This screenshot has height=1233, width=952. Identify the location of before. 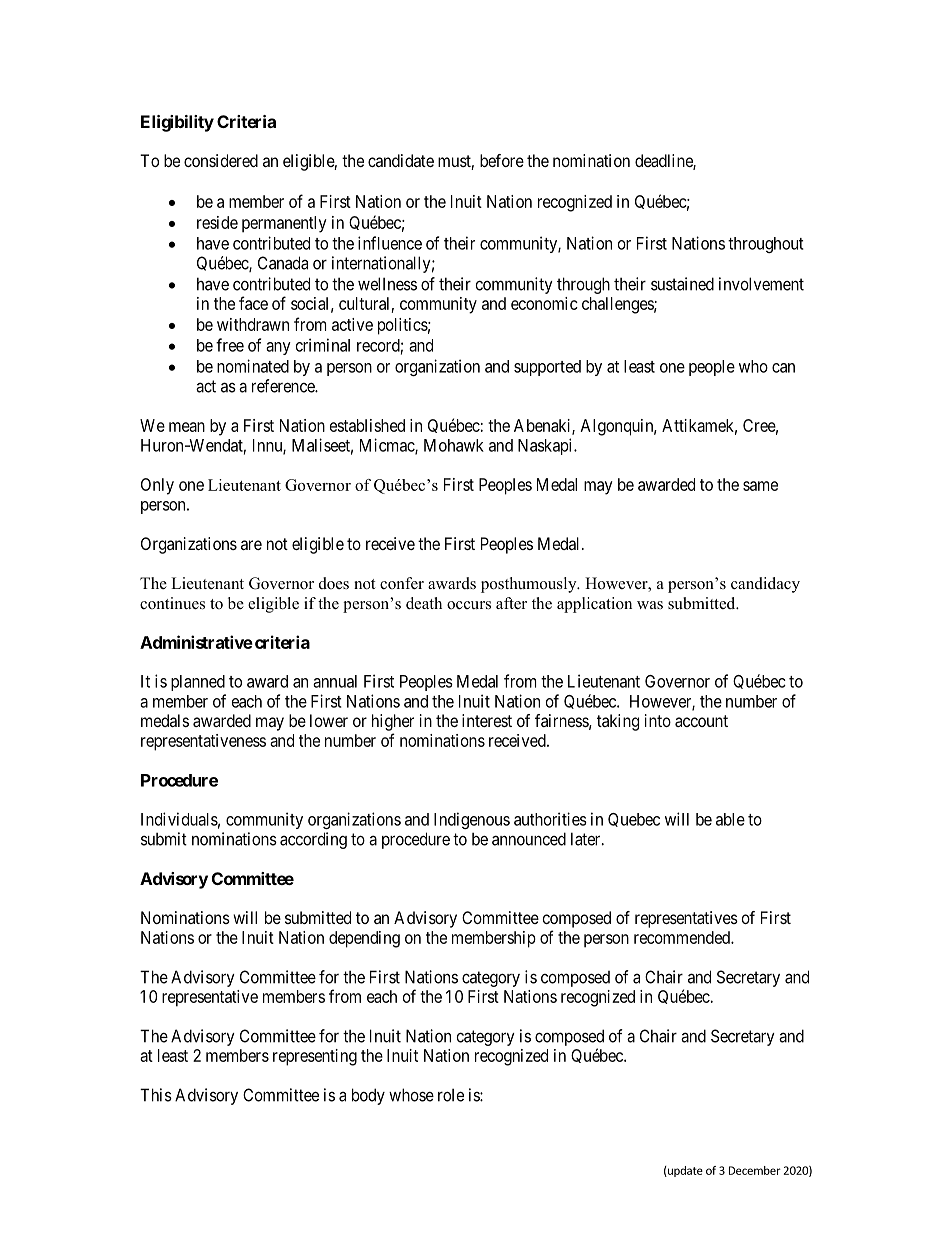
(502, 160).
